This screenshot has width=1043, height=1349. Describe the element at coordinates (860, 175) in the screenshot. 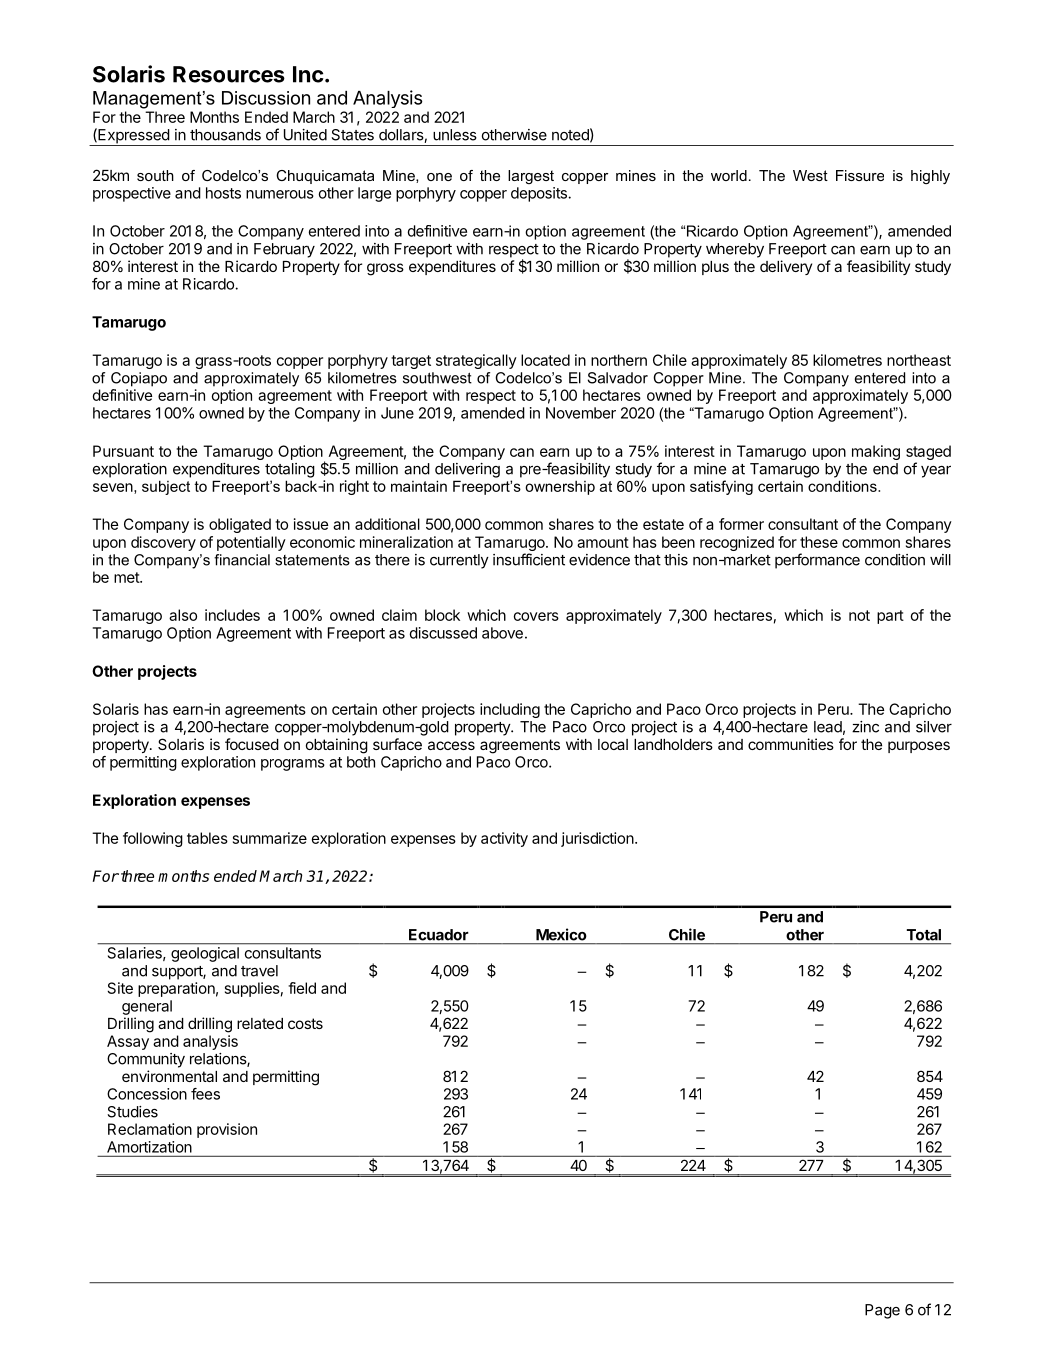

I see `Fissure` at that location.
